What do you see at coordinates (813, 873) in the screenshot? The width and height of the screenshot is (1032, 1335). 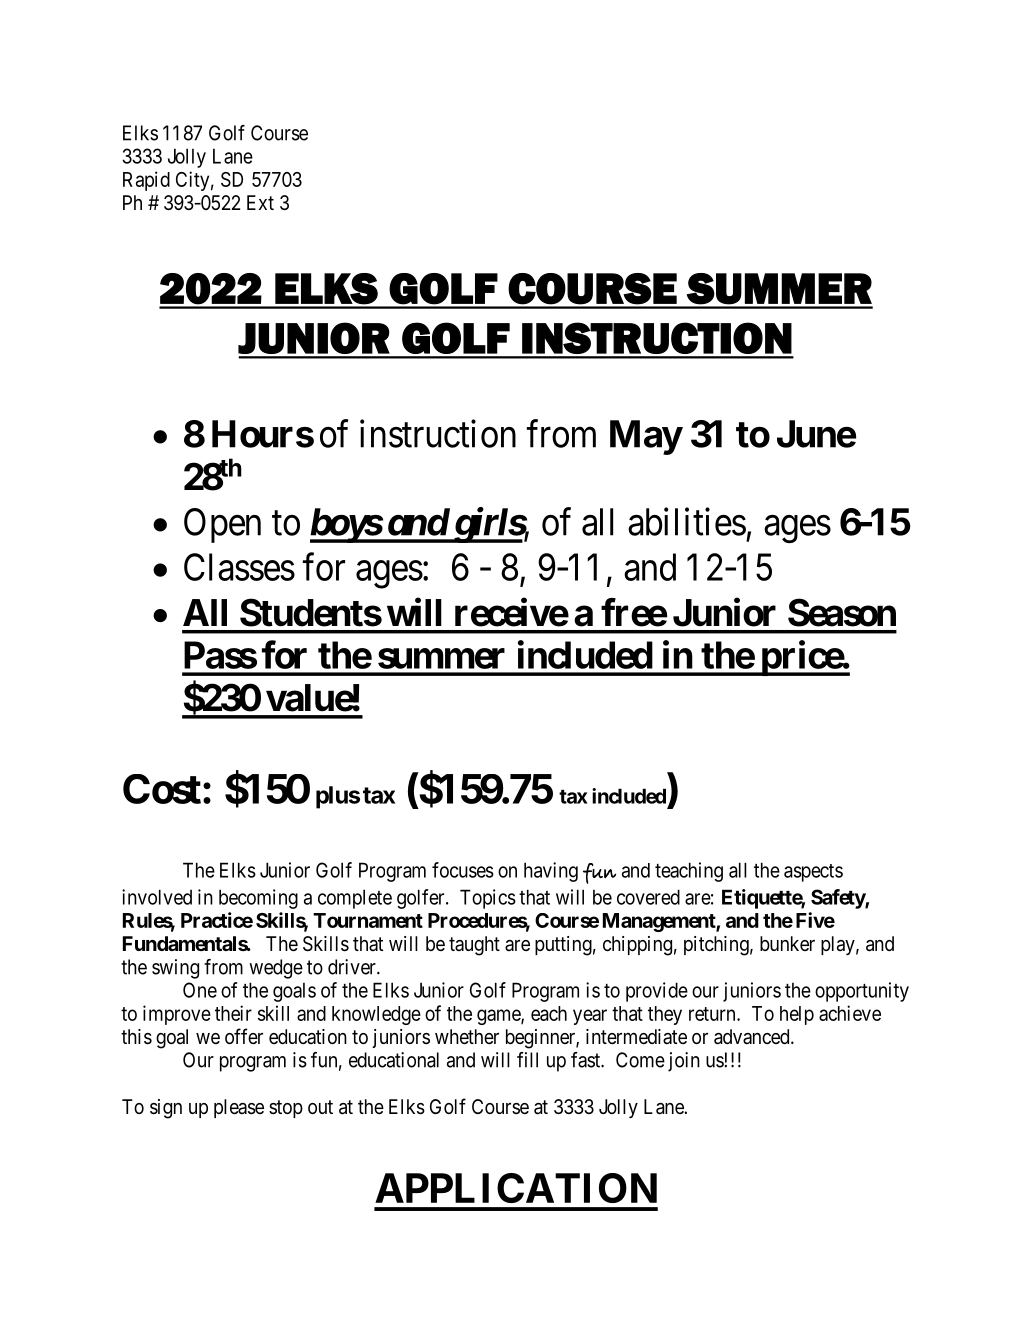 I see `aspects` at bounding box center [813, 873].
